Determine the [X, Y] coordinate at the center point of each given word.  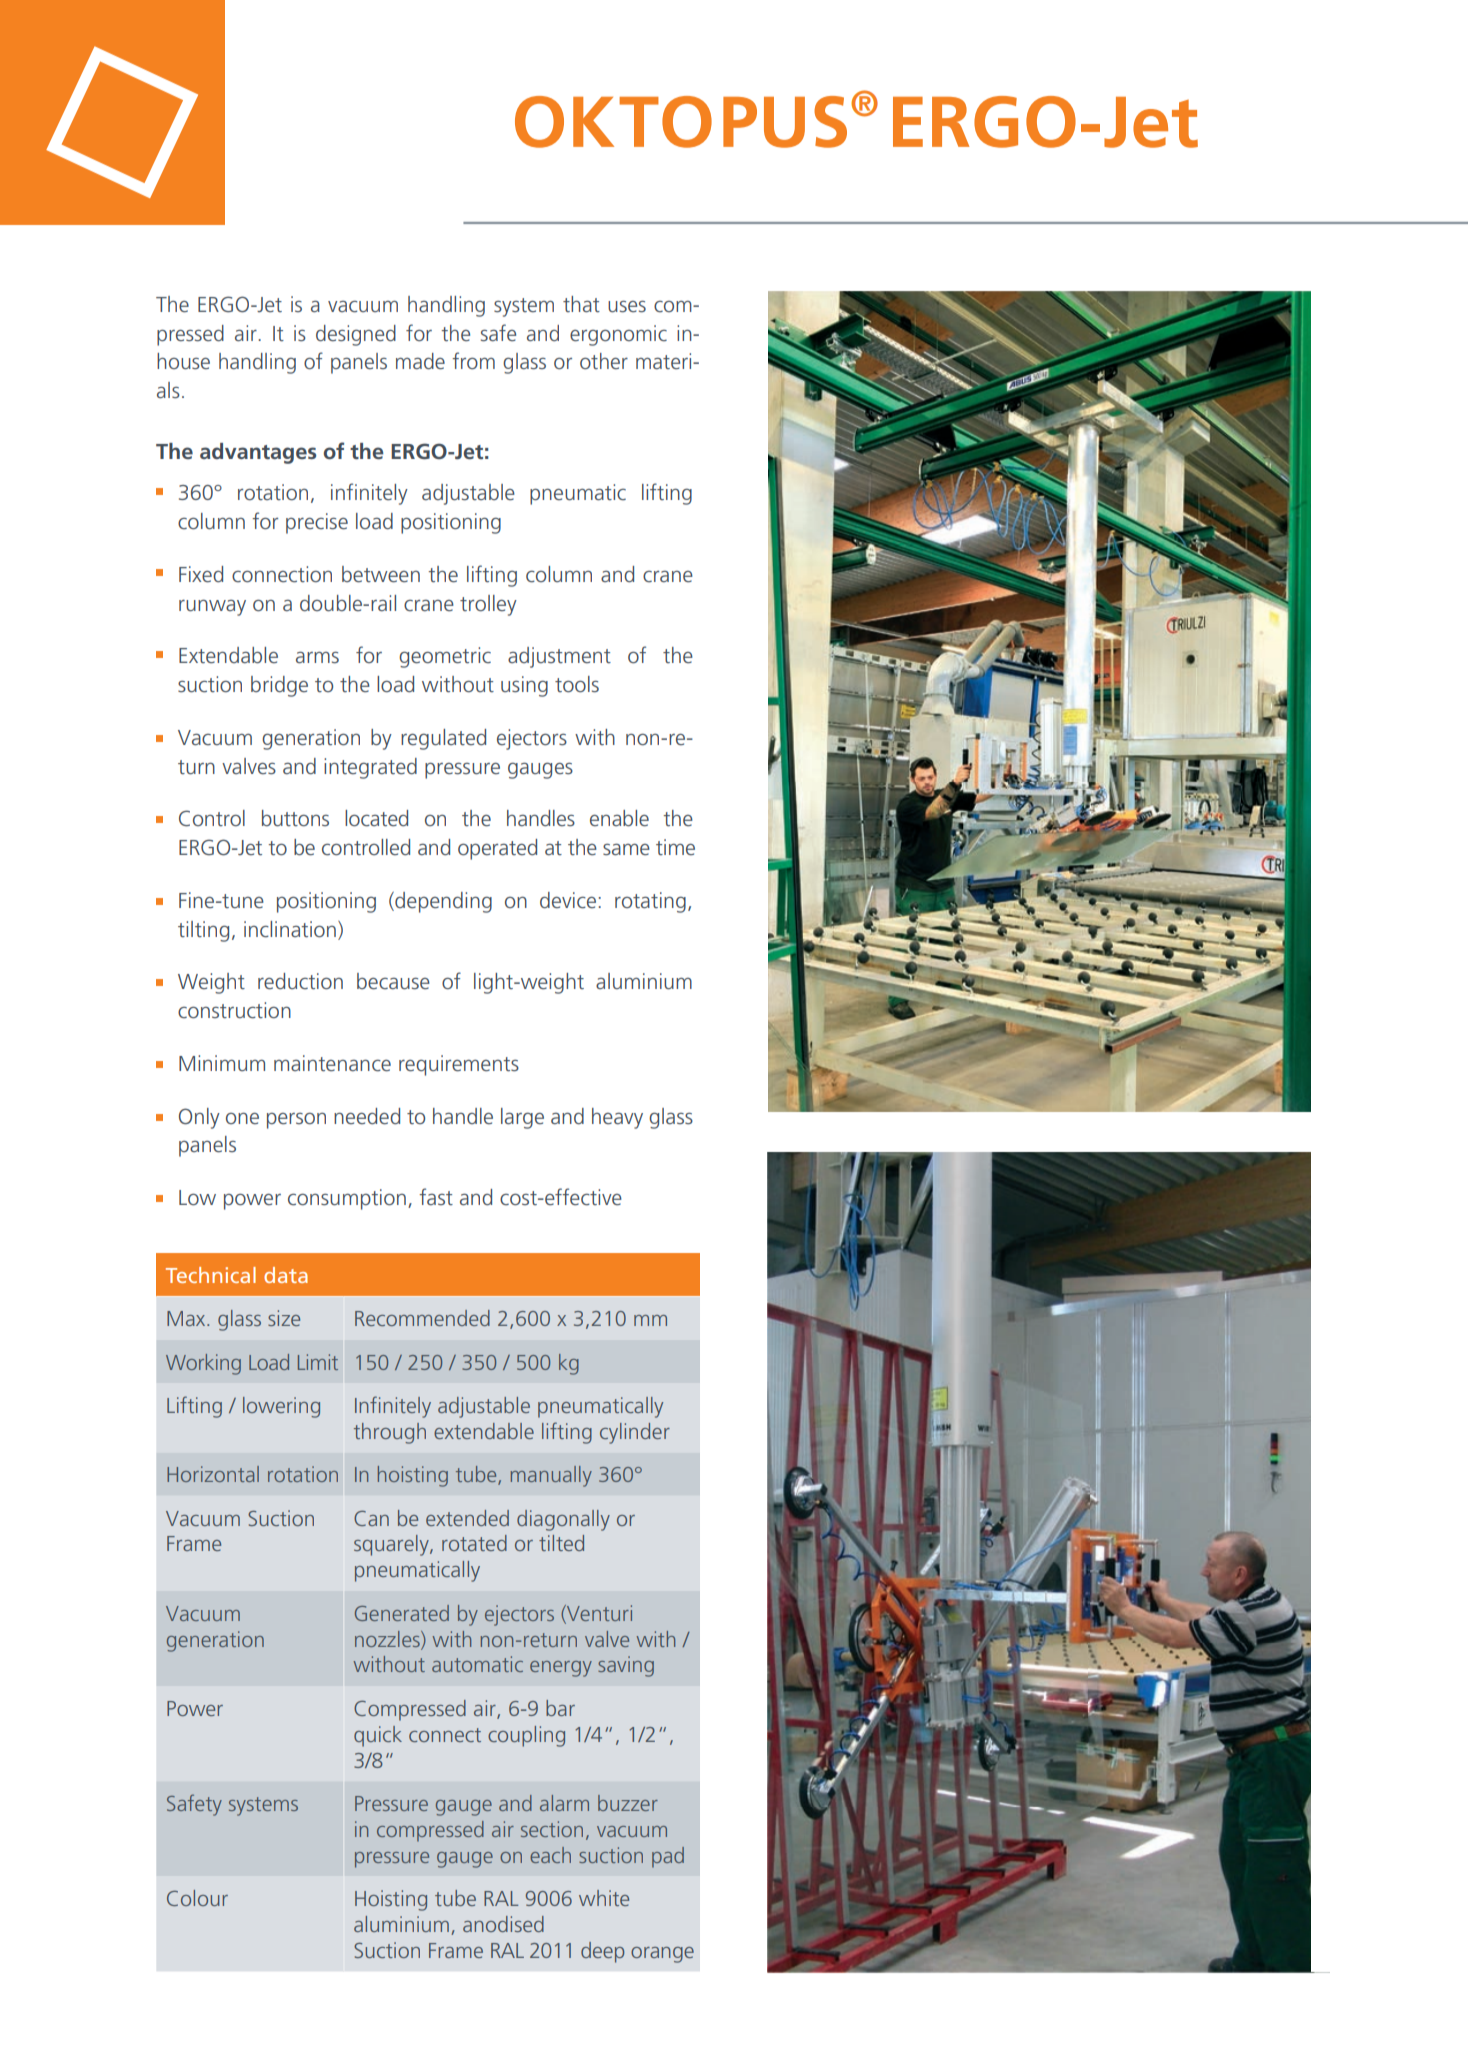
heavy [617, 1118]
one [242, 1118]
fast [436, 1196]
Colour [197, 1898]
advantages [258, 453]
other [604, 361]
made [420, 361]
